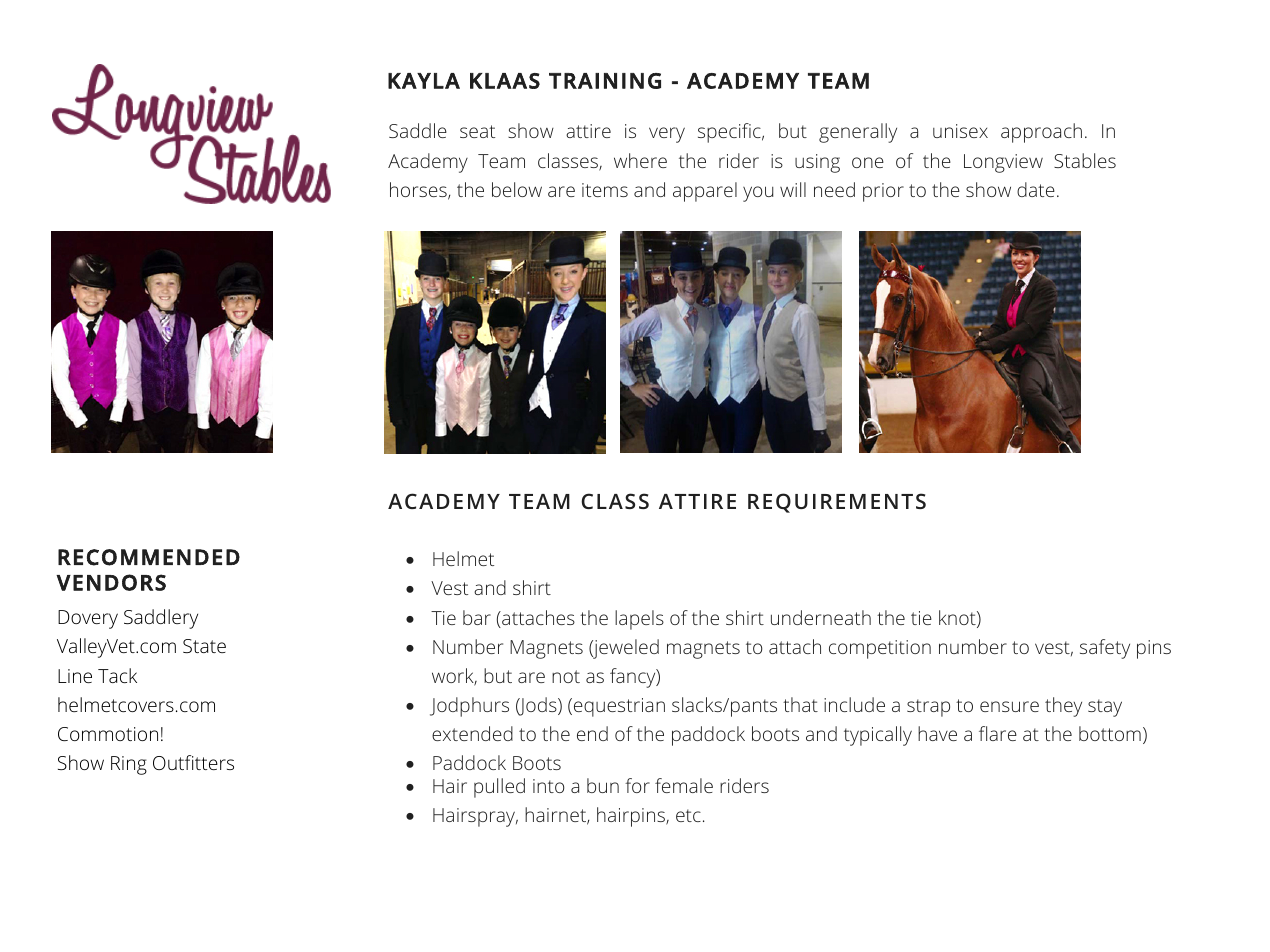 This page has width=1270, height=952. I want to click on bar, so click(477, 617).
